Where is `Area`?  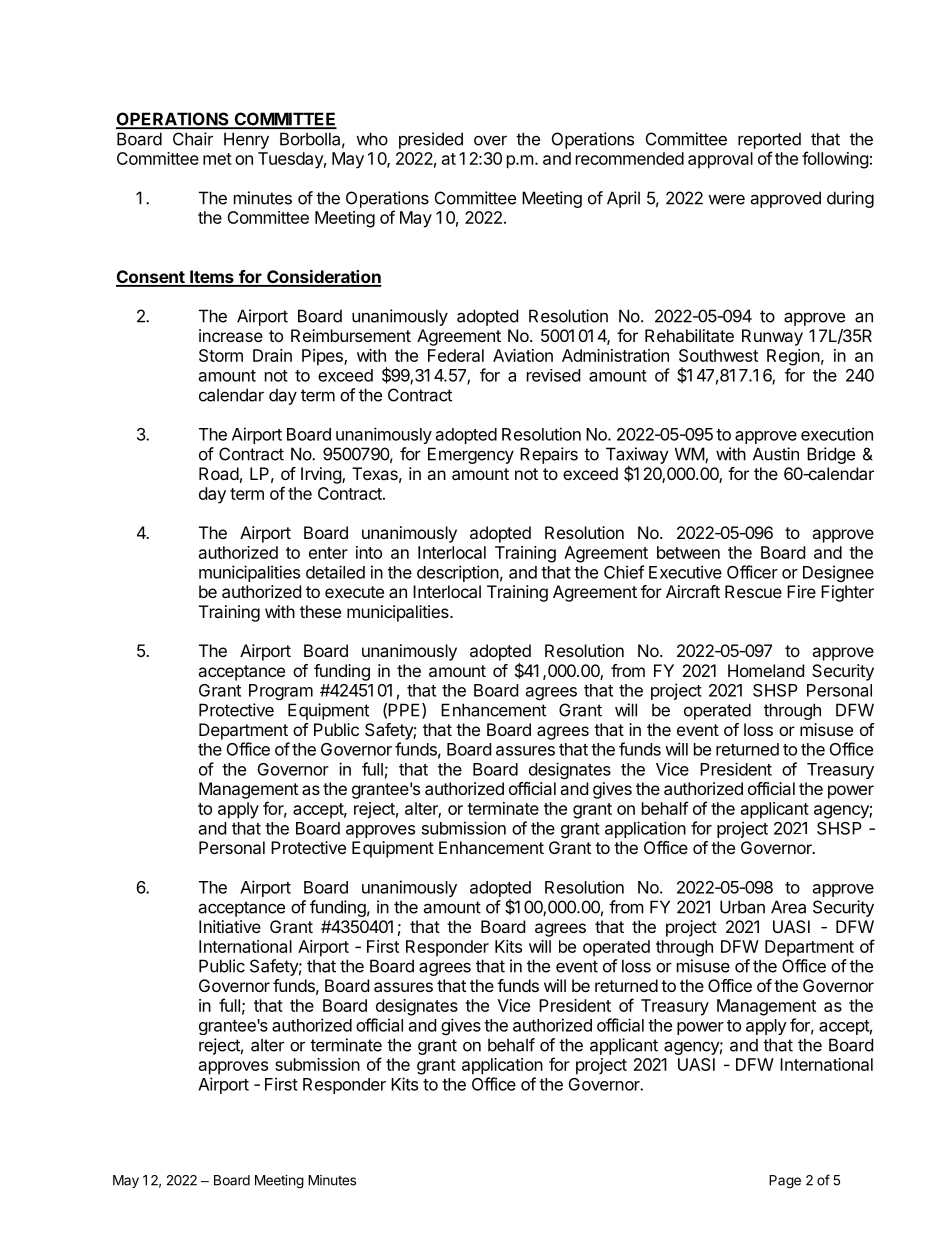
Area is located at coordinates (788, 907).
